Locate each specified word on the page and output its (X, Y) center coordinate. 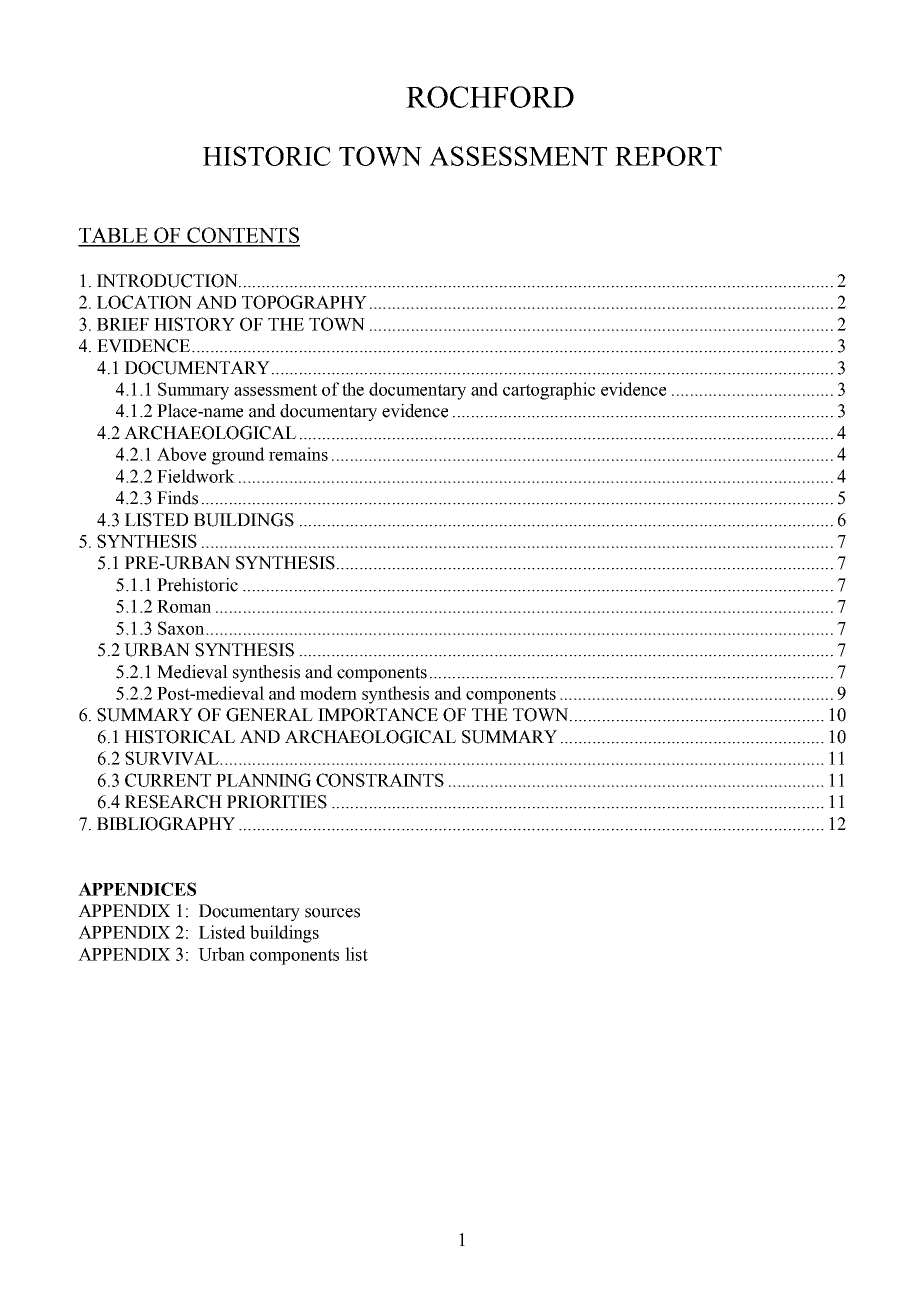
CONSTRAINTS (380, 780)
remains (298, 454)
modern (328, 693)
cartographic (549, 391)
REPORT (668, 156)
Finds (177, 498)
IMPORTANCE (378, 715)
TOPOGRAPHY (304, 302)
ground (238, 456)
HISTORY (194, 324)
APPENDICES (137, 889)
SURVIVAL (173, 758)
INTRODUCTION (168, 281)
